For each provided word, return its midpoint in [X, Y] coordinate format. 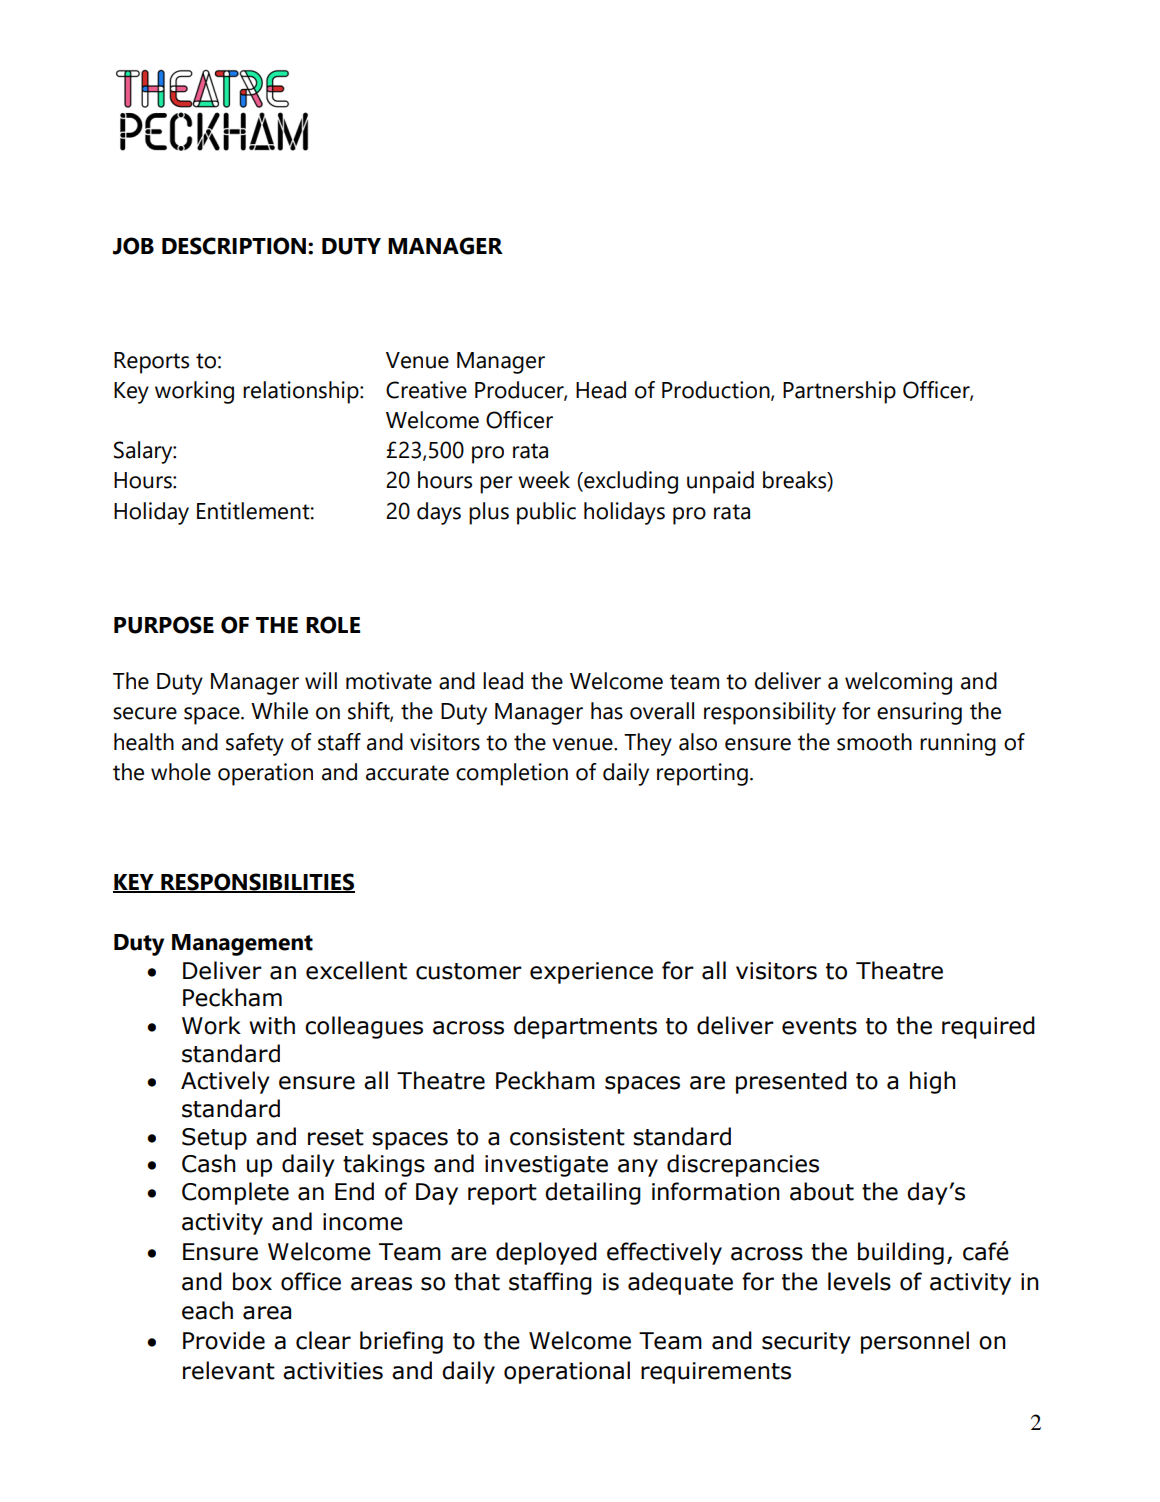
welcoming [898, 683]
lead [503, 681]
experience [591, 973]
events [819, 1026]
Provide [224, 1340]
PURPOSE [164, 625]
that [477, 1281]
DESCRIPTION [235, 246]
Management [242, 945]
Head [601, 390]
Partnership [839, 392]
